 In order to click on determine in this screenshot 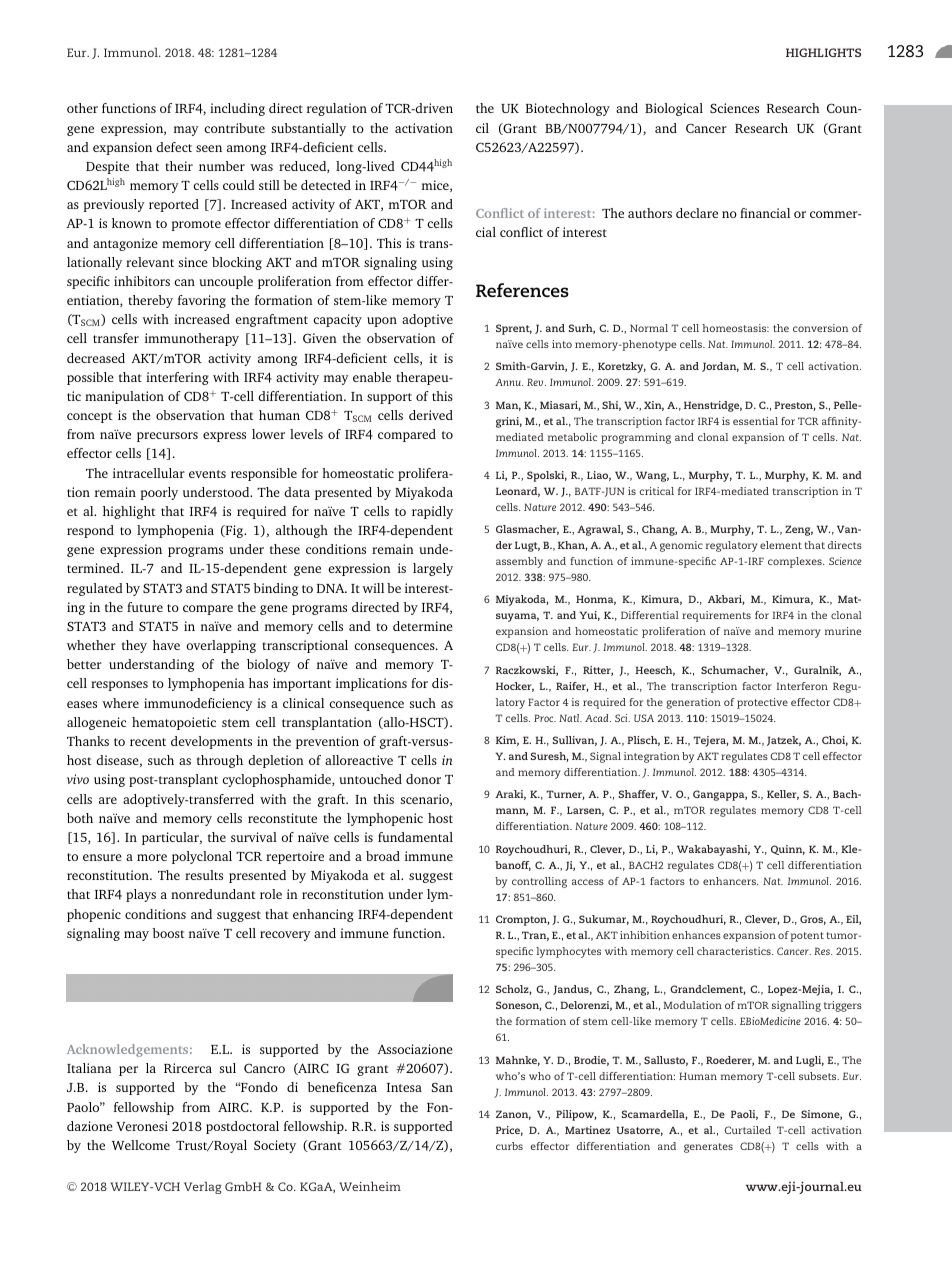, I will do `click(423, 626)`.
